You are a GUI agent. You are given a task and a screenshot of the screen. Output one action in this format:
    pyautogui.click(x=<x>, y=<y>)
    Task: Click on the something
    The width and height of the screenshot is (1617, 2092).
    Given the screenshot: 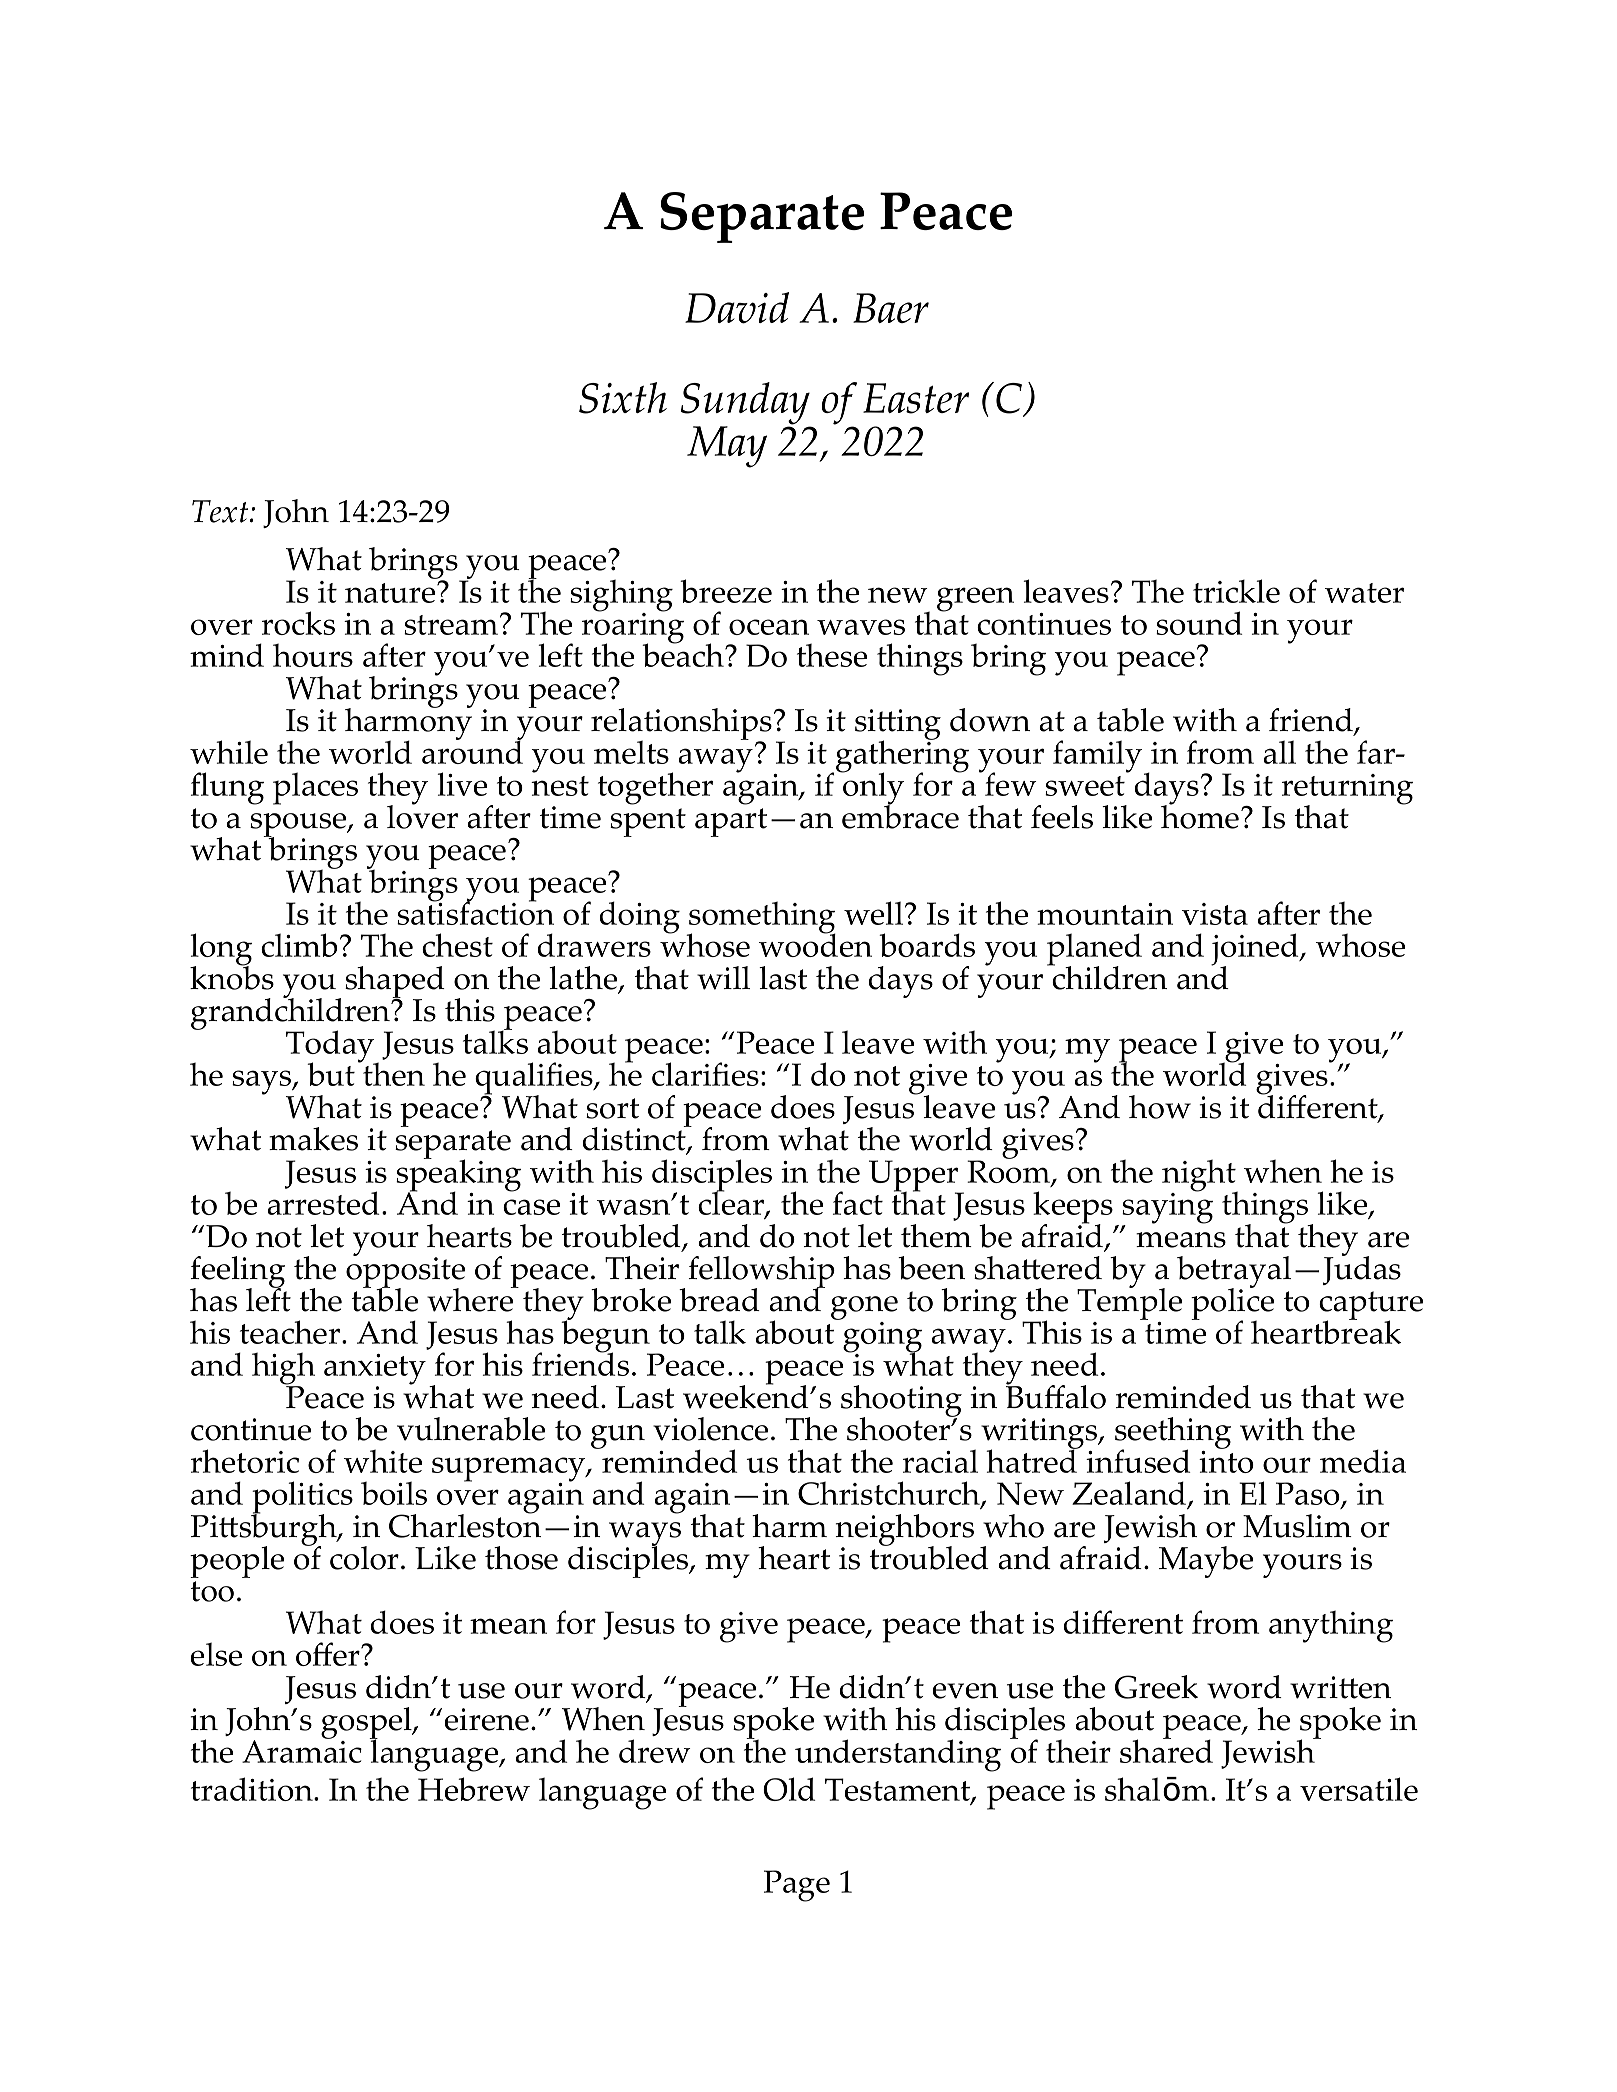 What is the action you would take?
    pyautogui.click(x=761, y=918)
